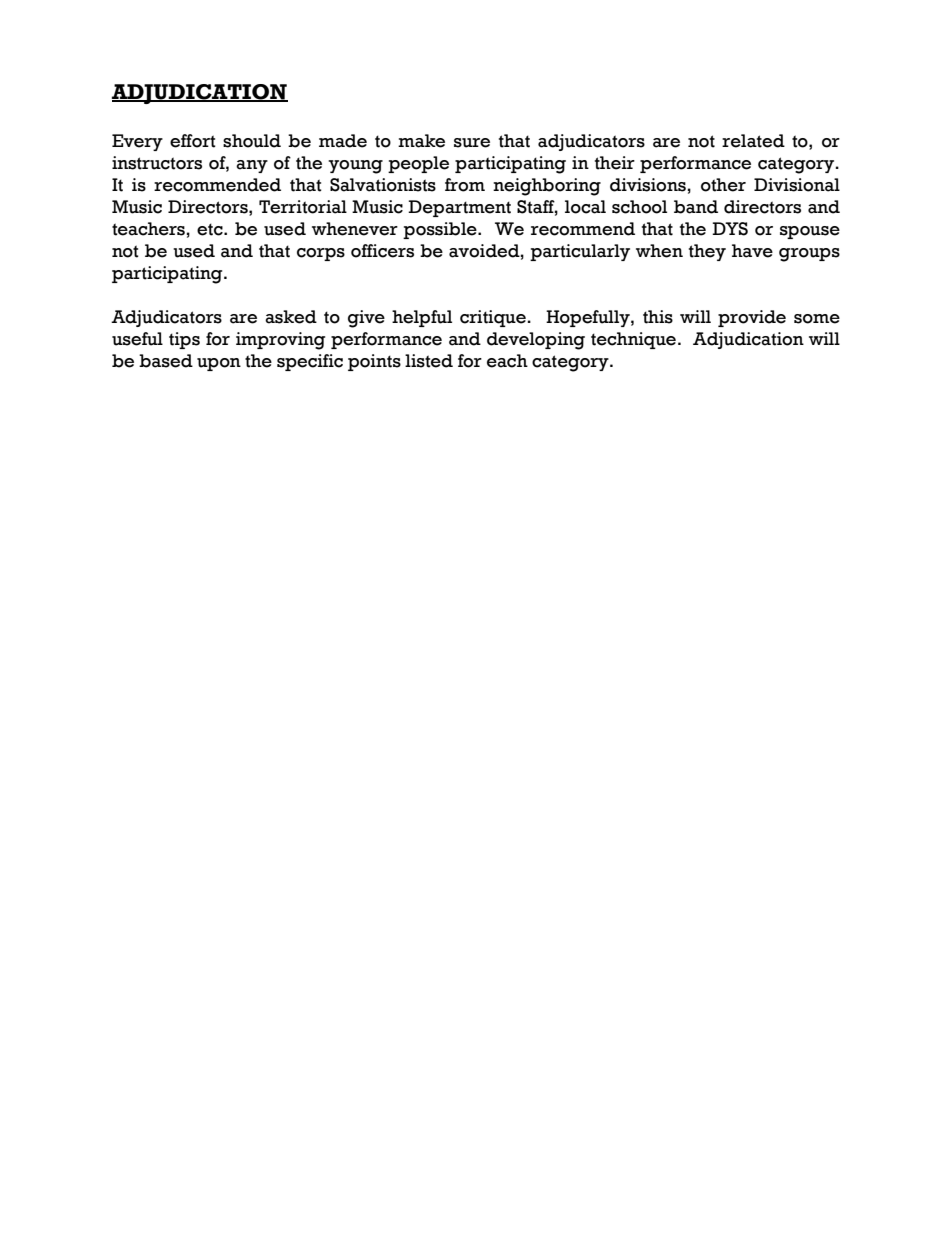 This screenshot has height=1233, width=952. Describe the element at coordinates (291, 317) in the screenshot. I see `asked` at that location.
